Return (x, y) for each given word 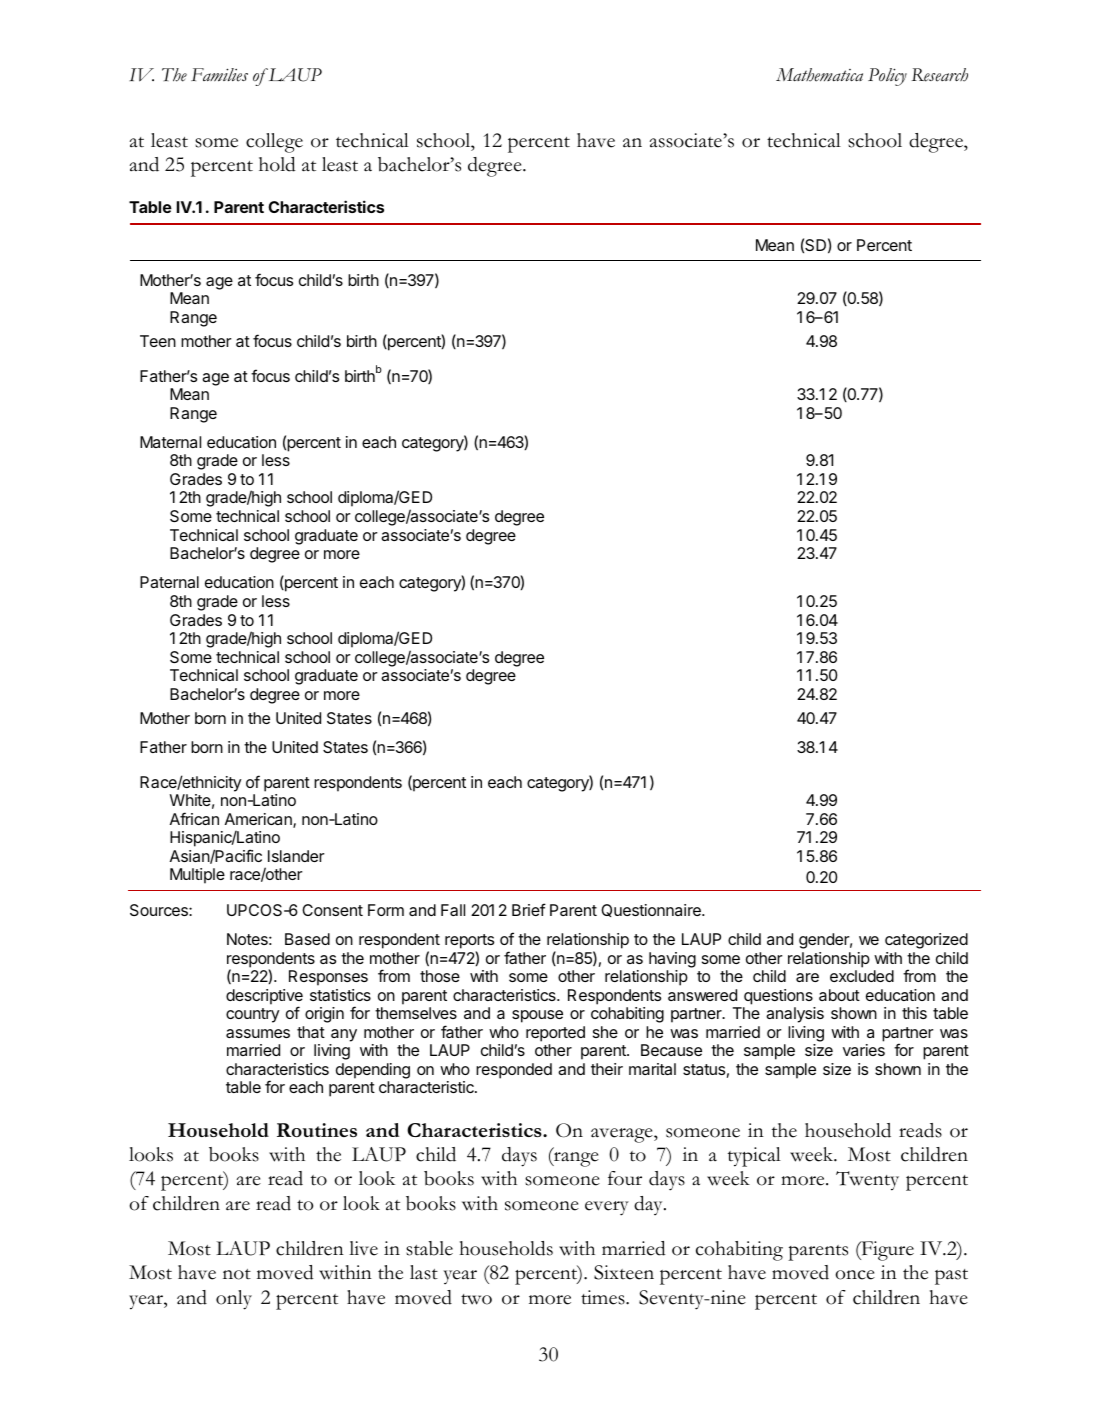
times (604, 1297)
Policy (887, 77)
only (234, 1300)
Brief (529, 909)
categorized (926, 941)
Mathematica (819, 75)
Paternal (169, 582)
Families (219, 75)
